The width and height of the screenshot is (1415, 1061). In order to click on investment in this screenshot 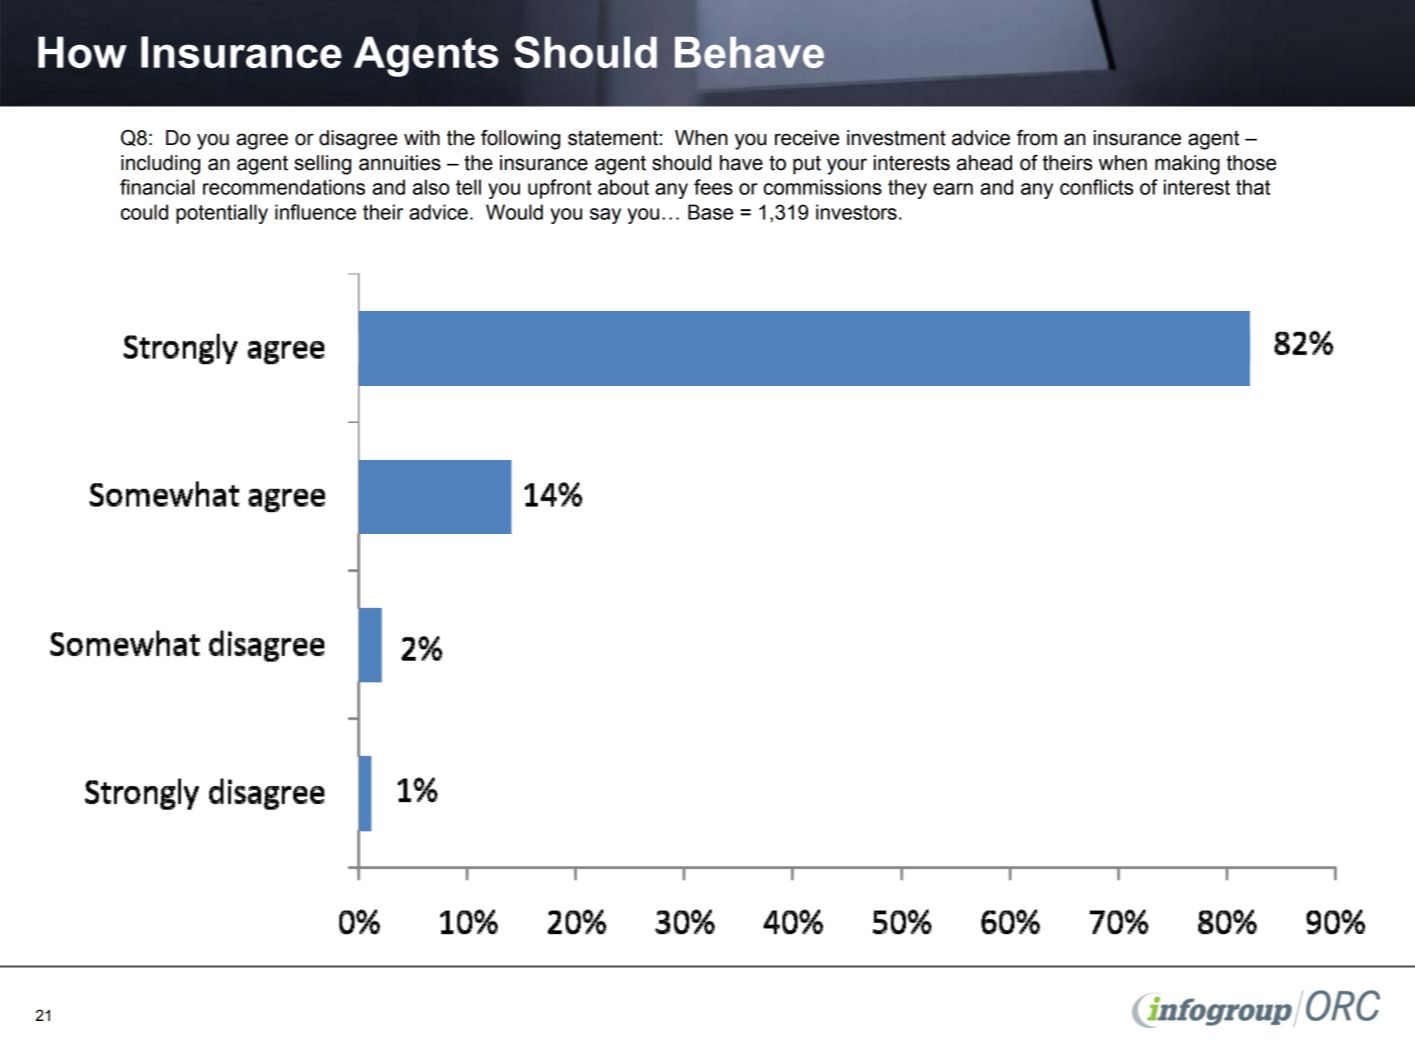, I will do `click(896, 138)`.
